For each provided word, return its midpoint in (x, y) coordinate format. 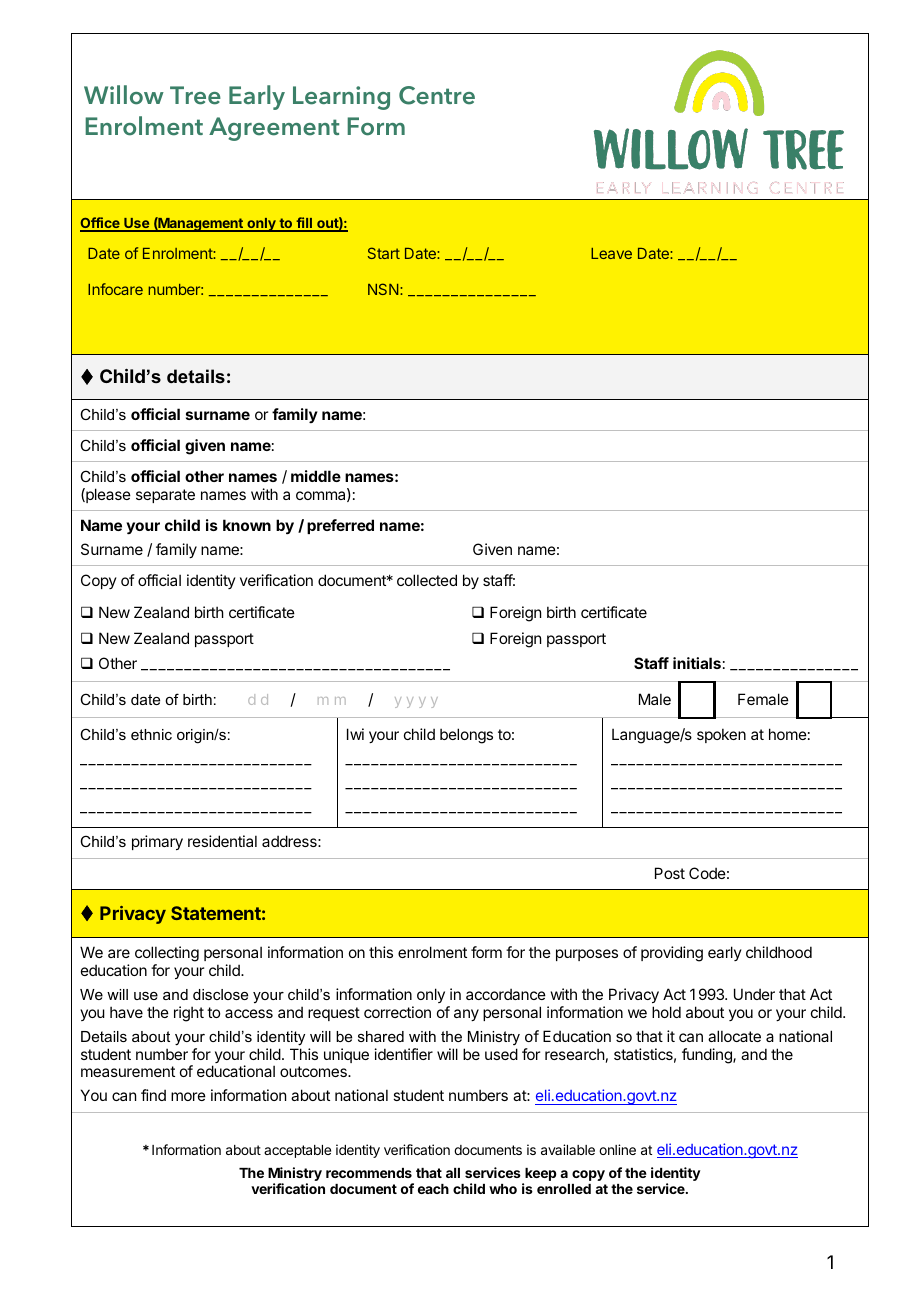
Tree (195, 95)
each (433, 1189)
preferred (340, 526)
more (188, 1096)
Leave (611, 253)
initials (697, 663)
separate (165, 496)
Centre (437, 95)
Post (670, 873)
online (617, 1149)
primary (157, 842)
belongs (466, 736)
